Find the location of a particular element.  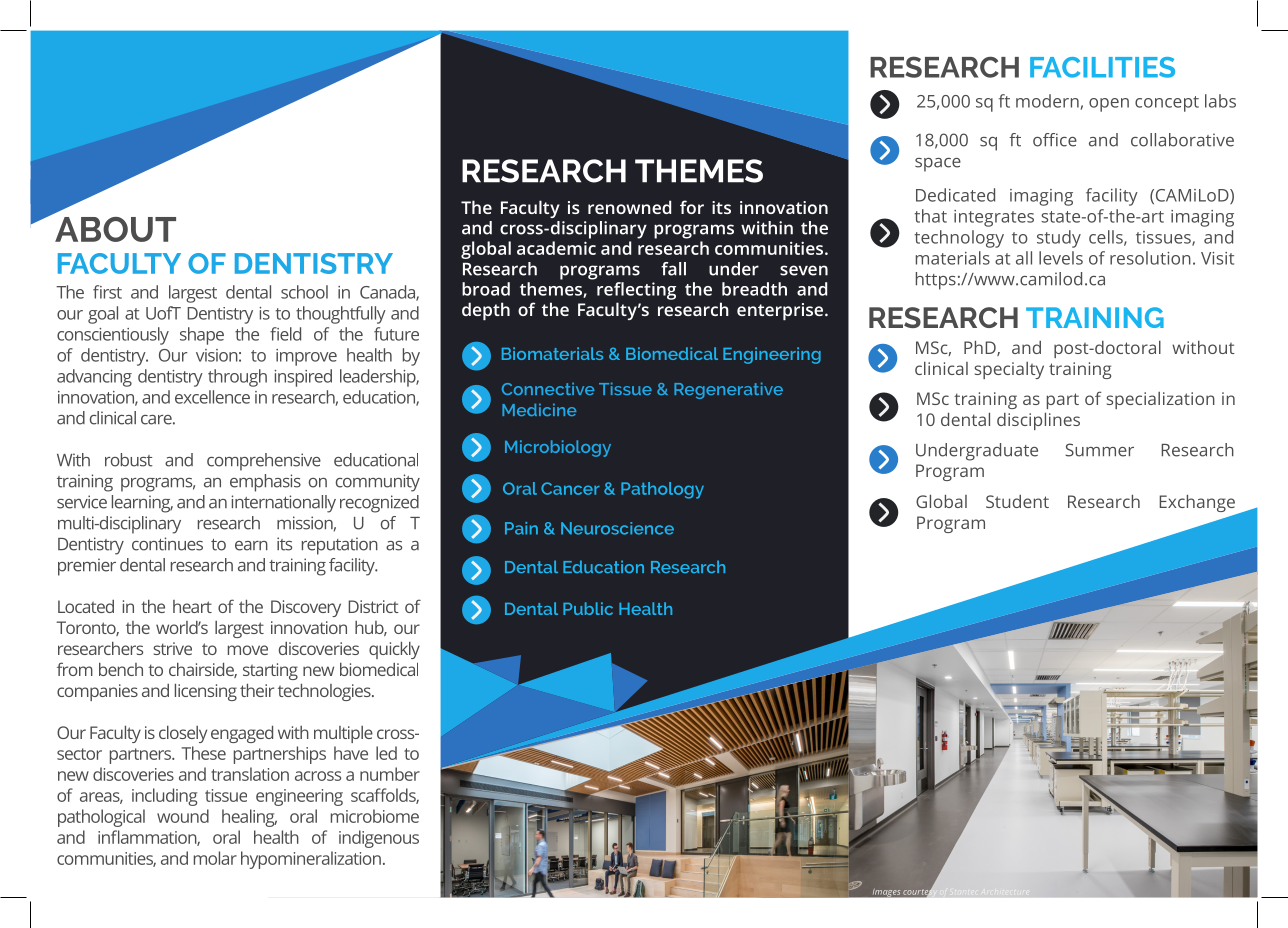

Student is located at coordinates (1017, 501).
